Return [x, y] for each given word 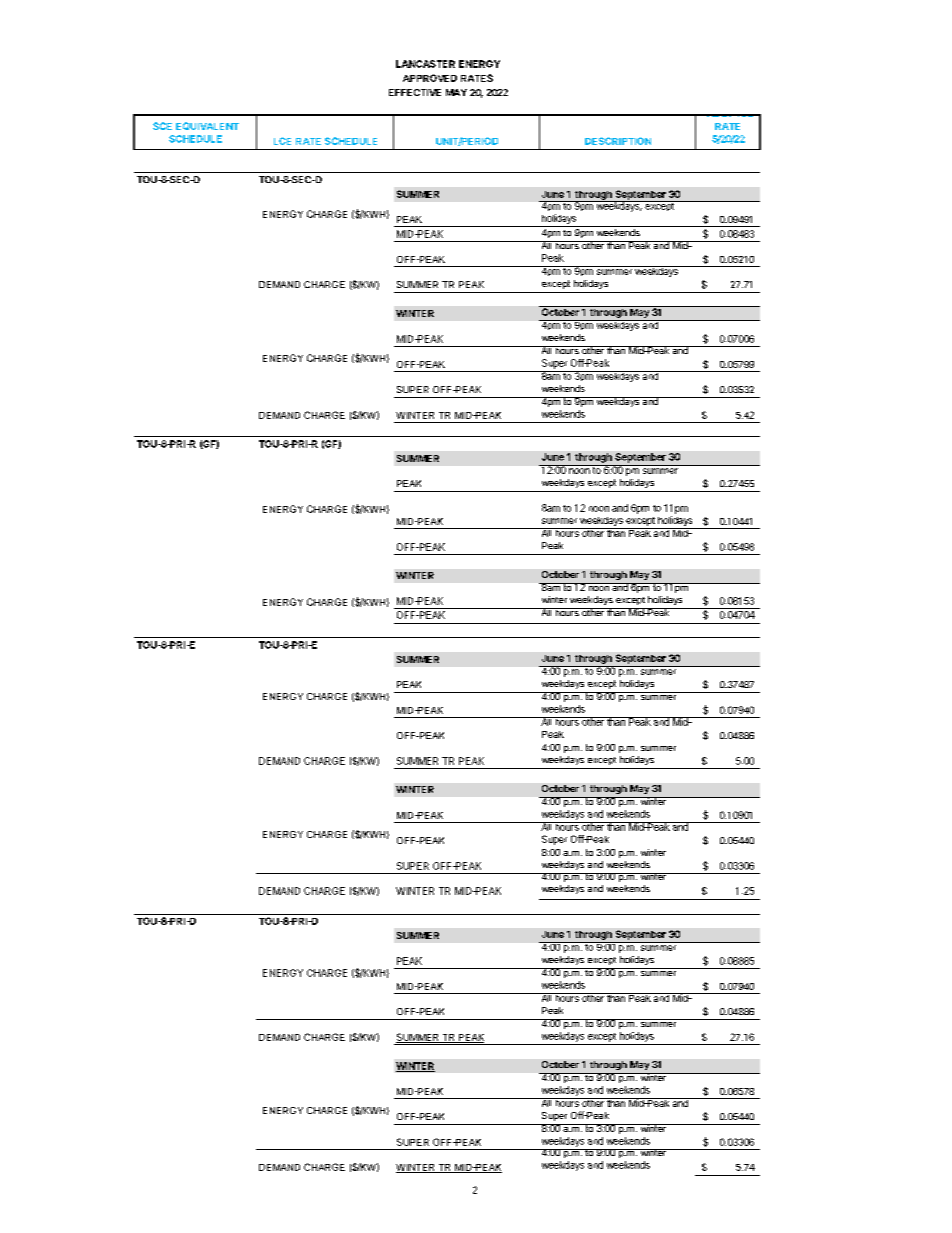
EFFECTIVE [415, 92]
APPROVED [430, 78]
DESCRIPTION [618, 141]
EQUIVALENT [207, 126]
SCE [162, 126]
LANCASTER [425, 64]
